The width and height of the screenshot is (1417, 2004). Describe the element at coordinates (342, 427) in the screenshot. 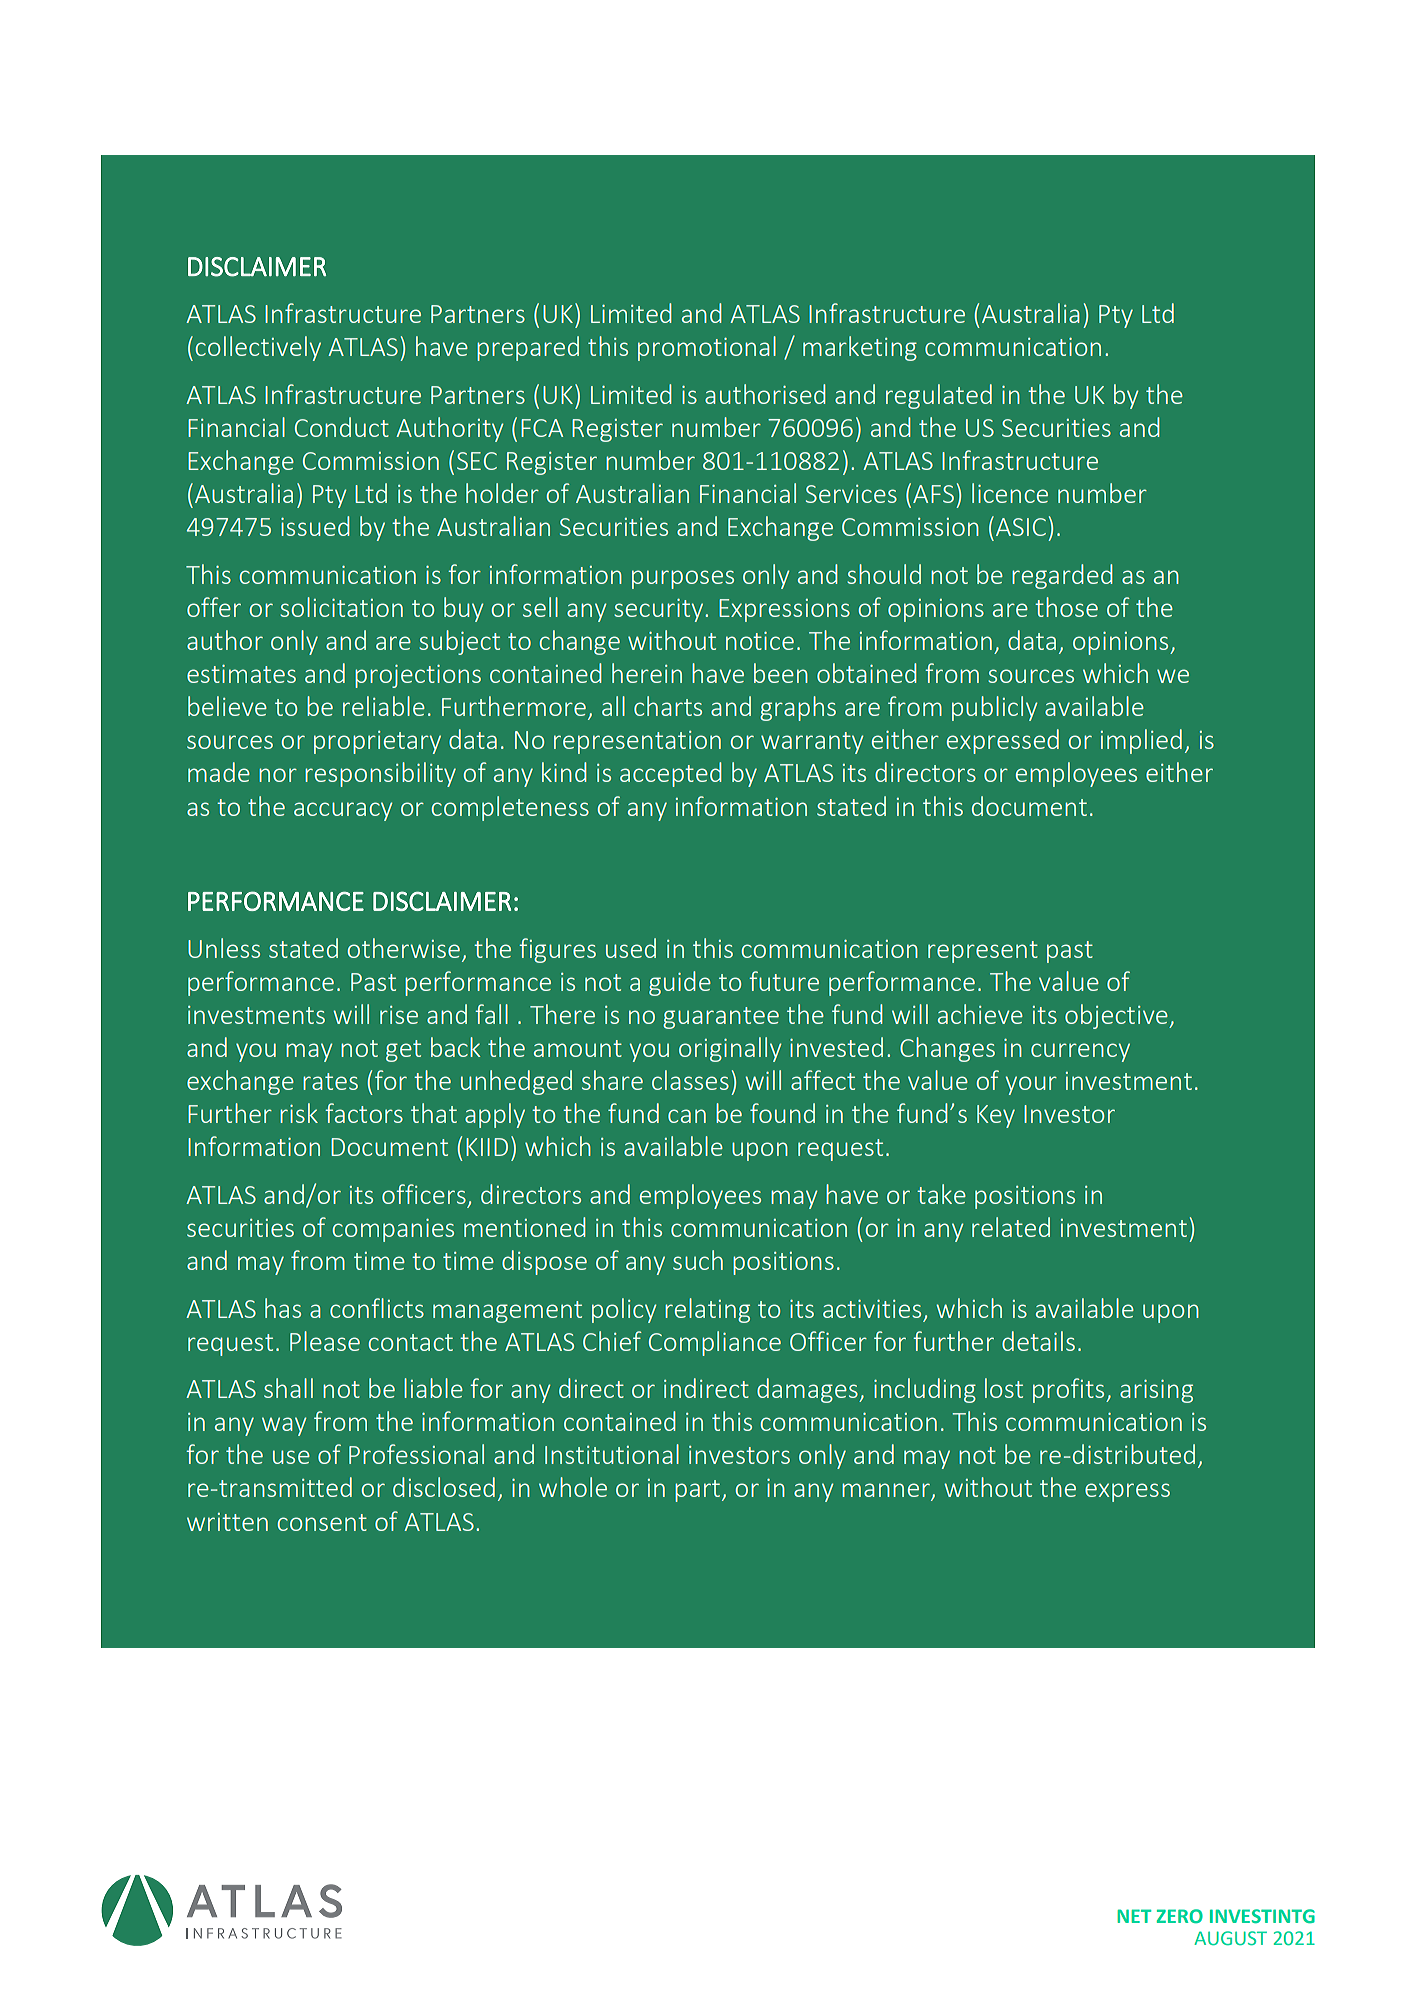

I see `Conduct` at that location.
